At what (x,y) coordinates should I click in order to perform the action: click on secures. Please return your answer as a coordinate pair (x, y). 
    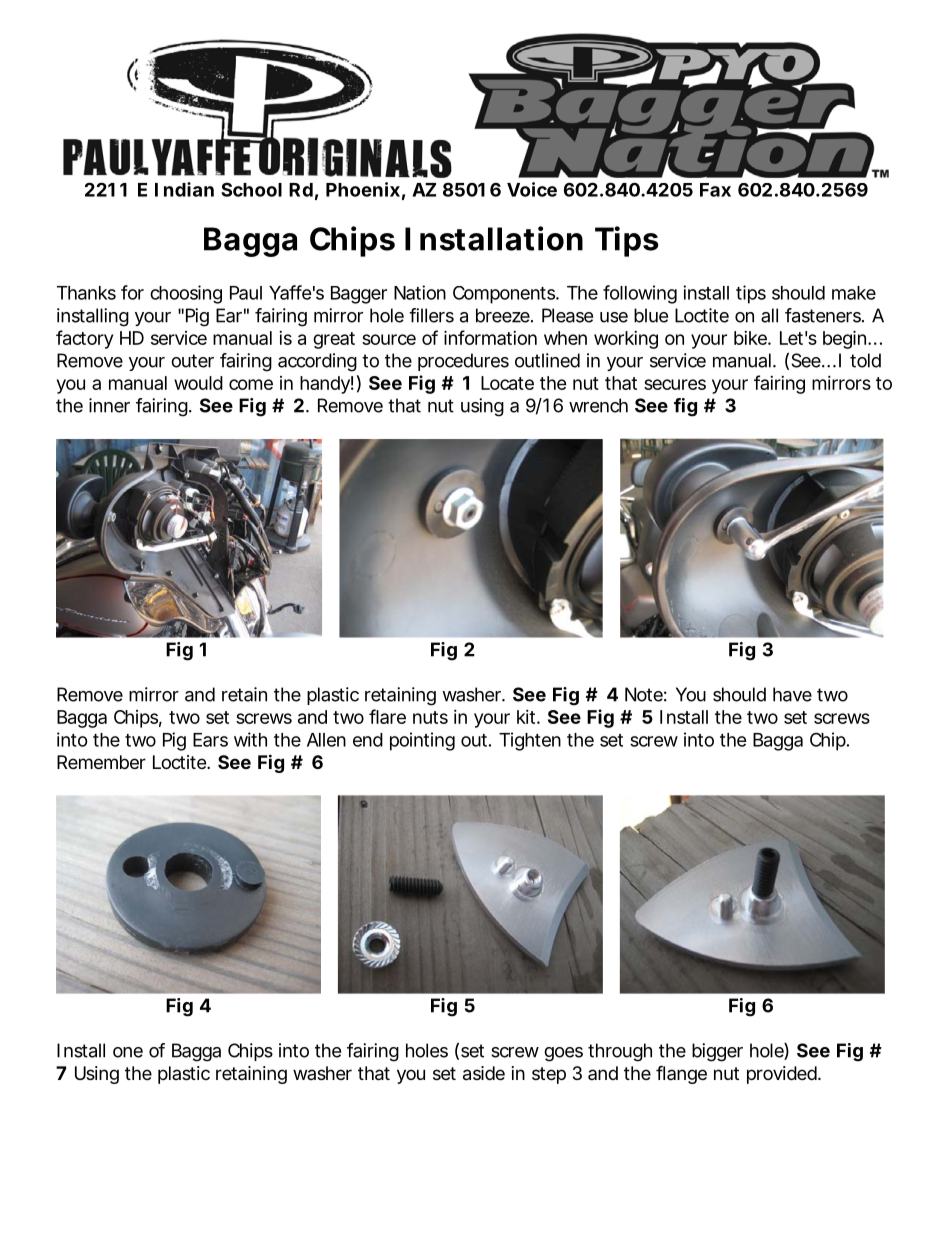
    Looking at the image, I should click on (675, 384).
